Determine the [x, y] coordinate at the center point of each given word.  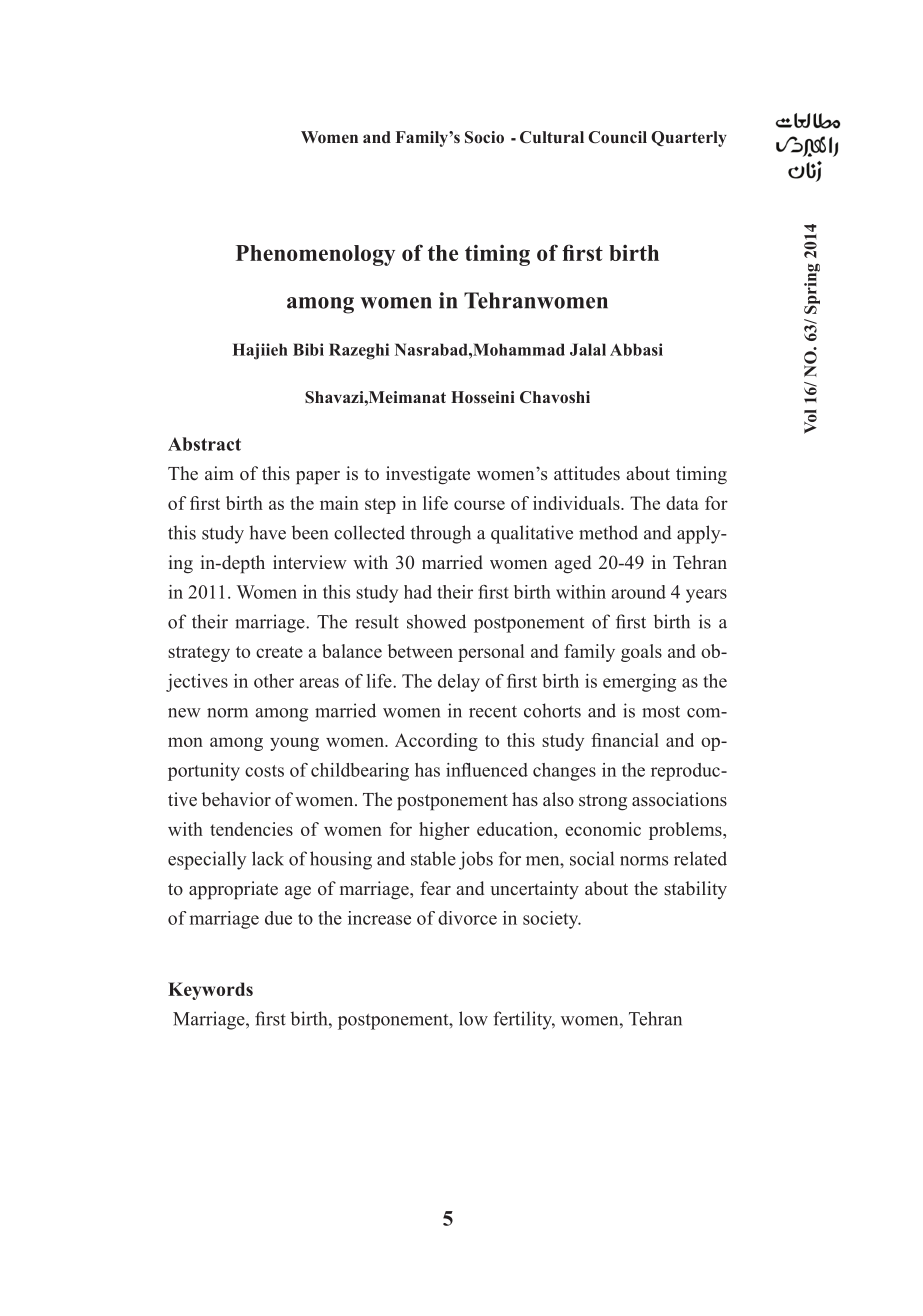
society [552, 920]
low [473, 1018]
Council [617, 137]
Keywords [210, 991]
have [267, 532]
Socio [484, 137]
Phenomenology [315, 255]
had [418, 592]
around [638, 592]
